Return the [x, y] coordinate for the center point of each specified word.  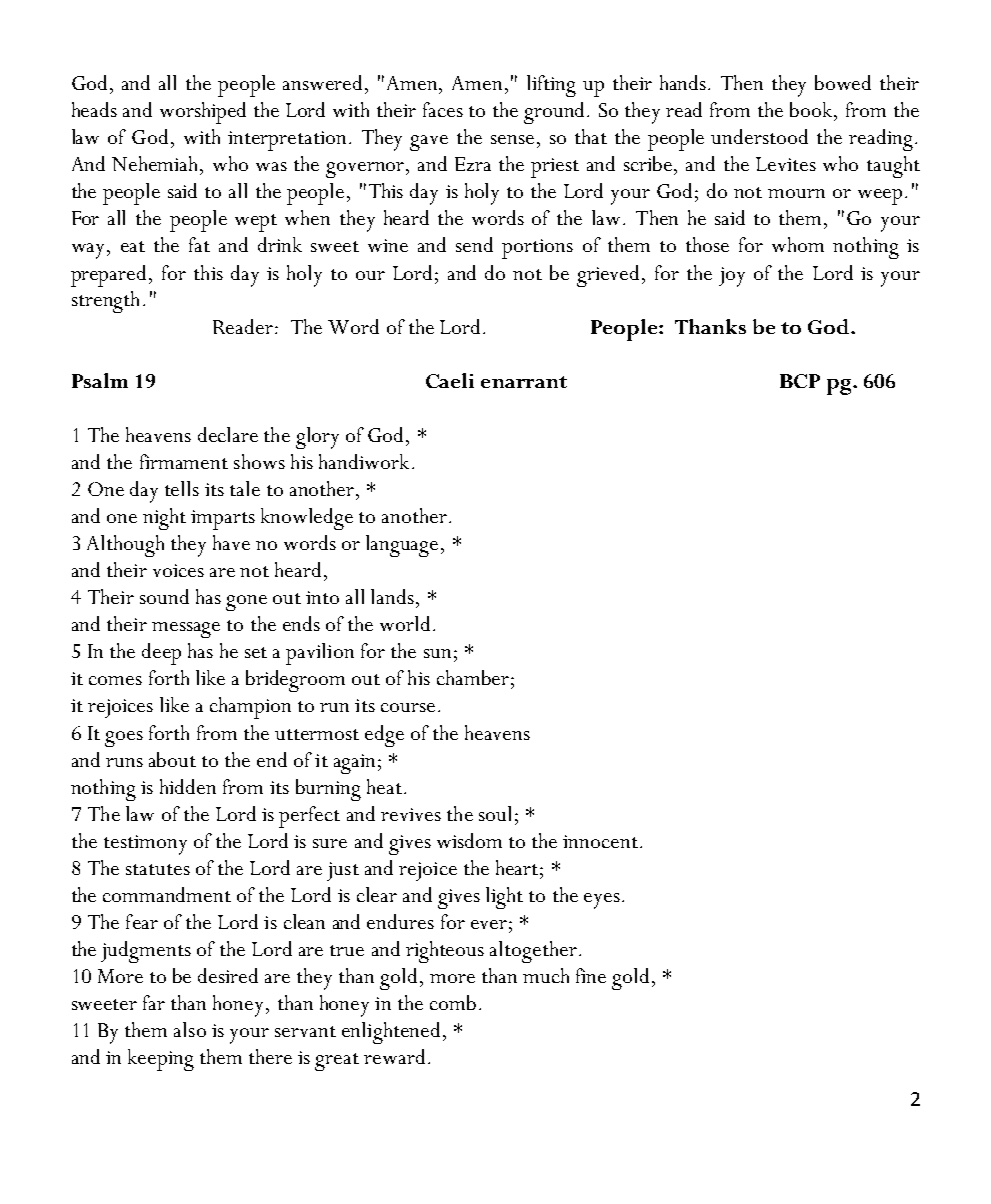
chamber [473, 677]
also [190, 1029]
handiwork [364, 461]
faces [443, 109]
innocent [600, 841]
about [172, 759]
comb [453, 1002]
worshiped [203, 113]
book [812, 109]
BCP [800, 381]
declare [228, 434]
